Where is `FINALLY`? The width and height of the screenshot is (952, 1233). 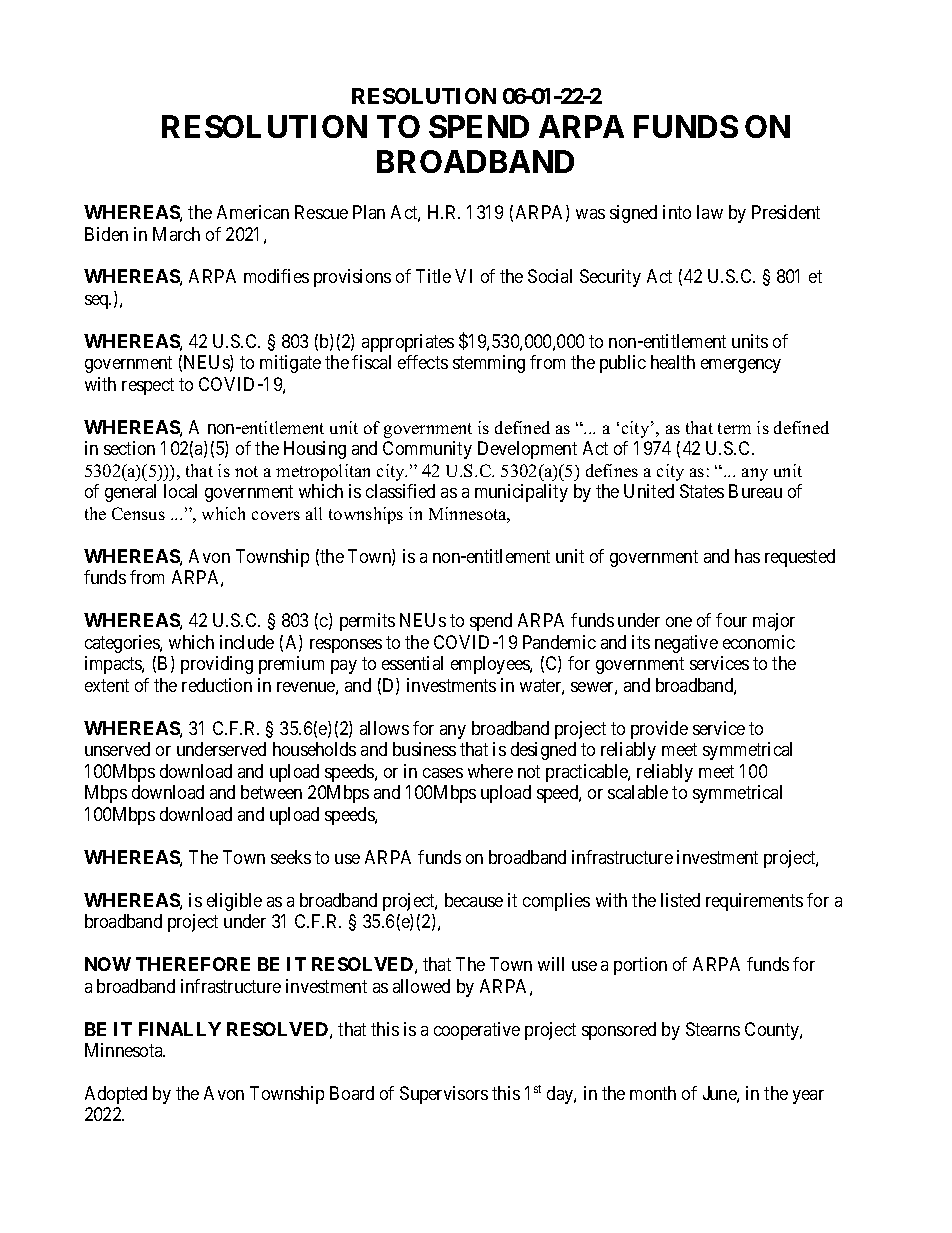
FINALLY is located at coordinates (180, 1029).
